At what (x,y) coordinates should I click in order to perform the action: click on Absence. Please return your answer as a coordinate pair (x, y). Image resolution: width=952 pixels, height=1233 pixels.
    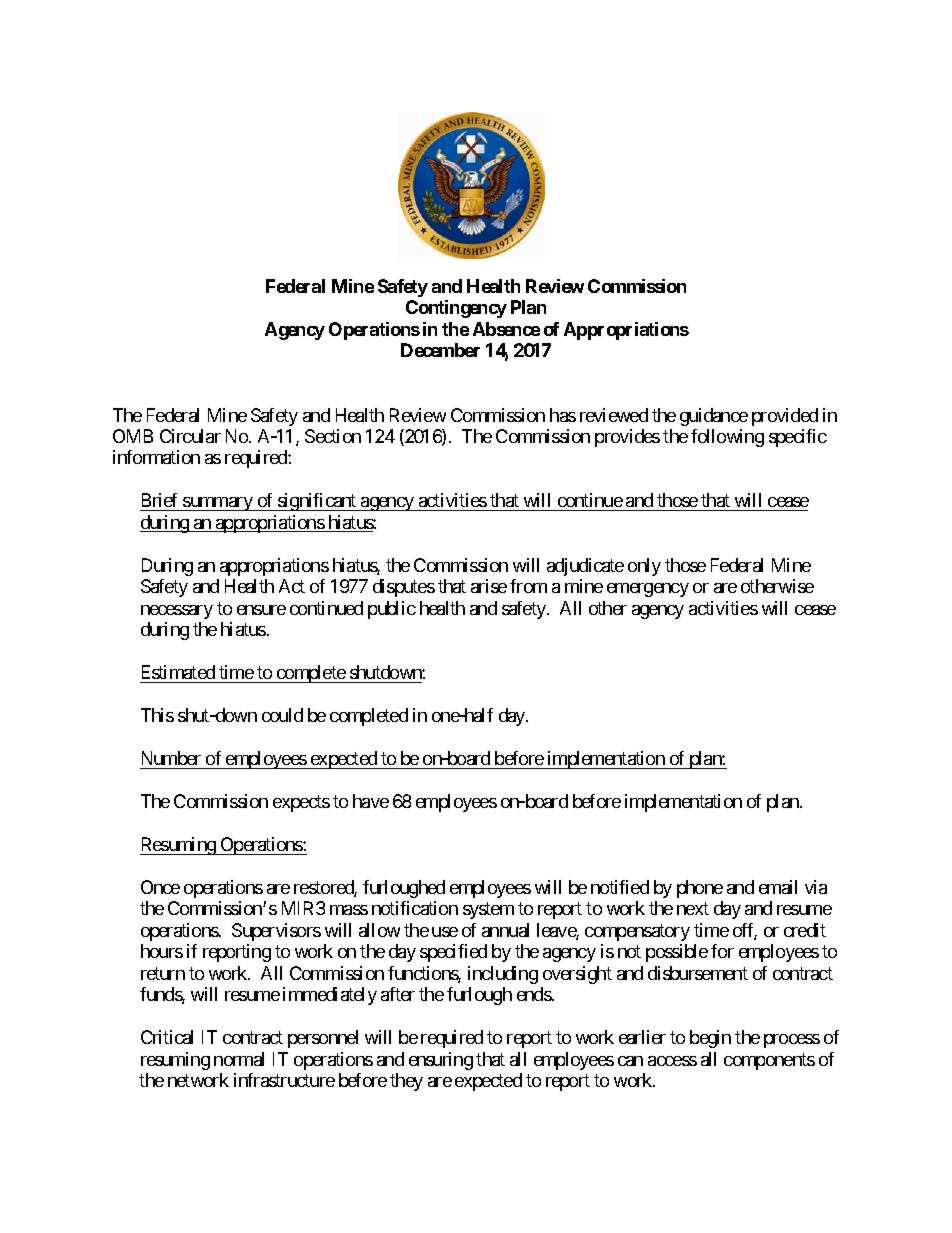
    Looking at the image, I should click on (506, 329).
